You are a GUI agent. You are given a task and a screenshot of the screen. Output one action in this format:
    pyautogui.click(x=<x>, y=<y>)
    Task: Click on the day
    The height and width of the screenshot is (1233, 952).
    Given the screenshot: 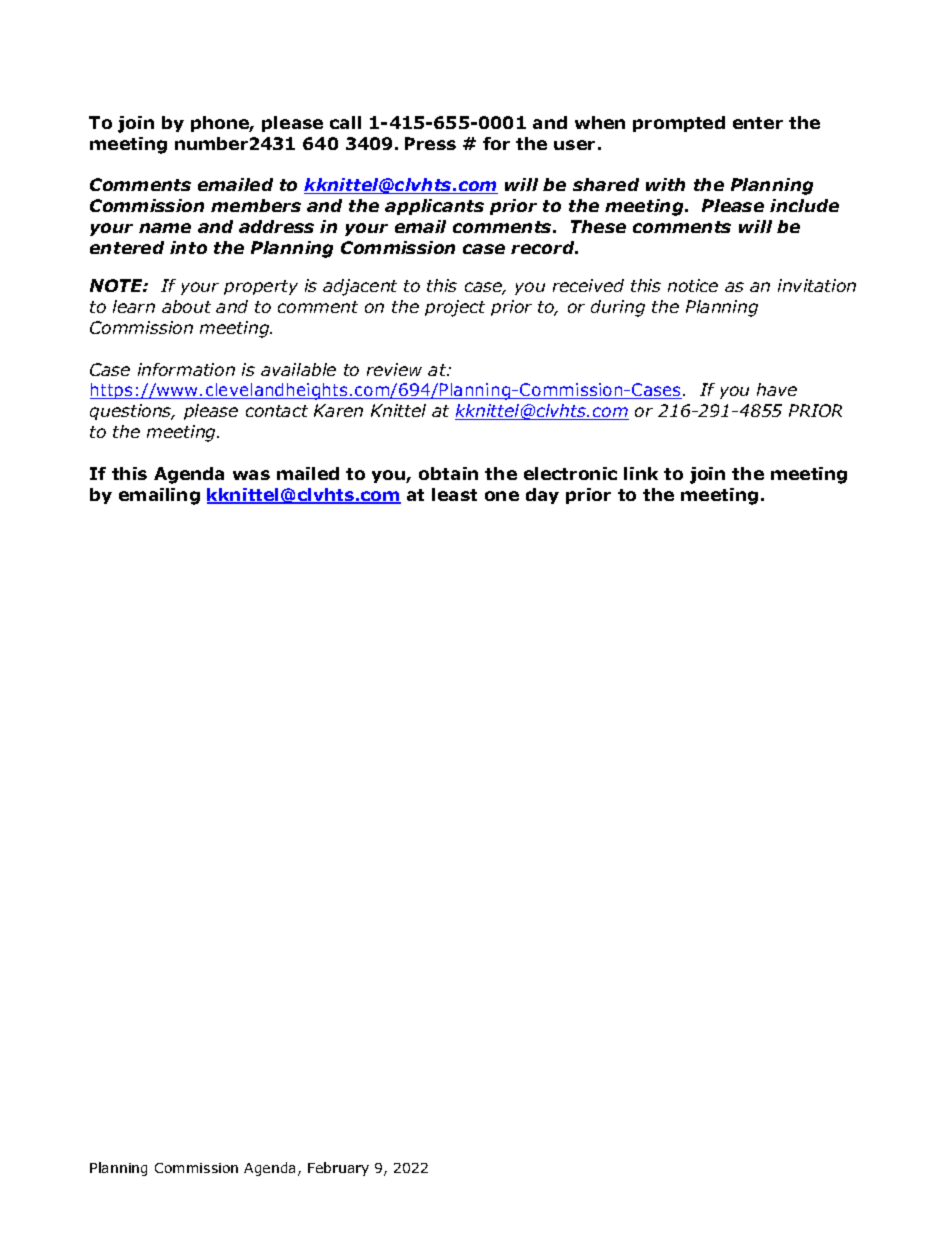 What is the action you would take?
    pyautogui.click(x=542, y=496)
